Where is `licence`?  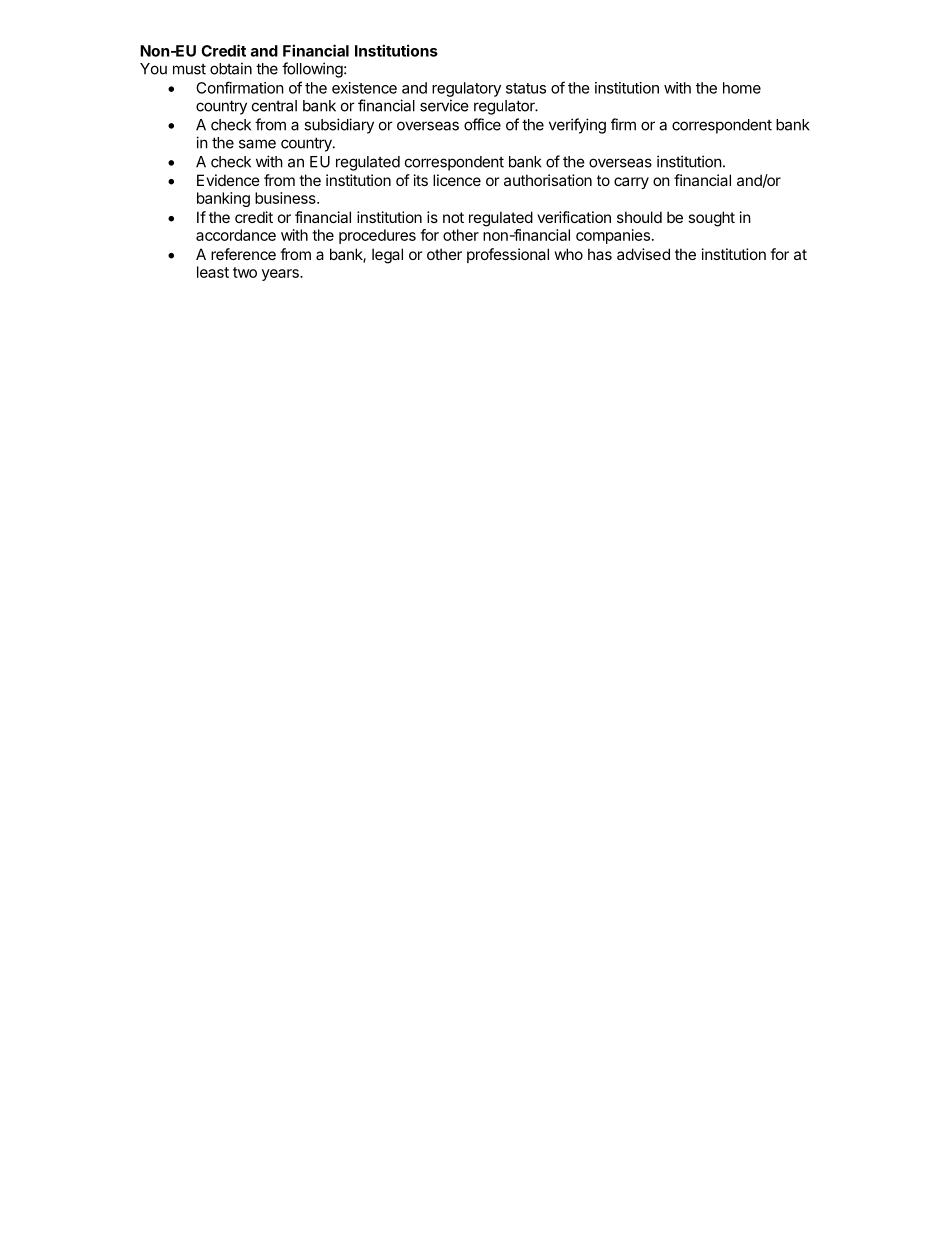 licence is located at coordinates (457, 180).
